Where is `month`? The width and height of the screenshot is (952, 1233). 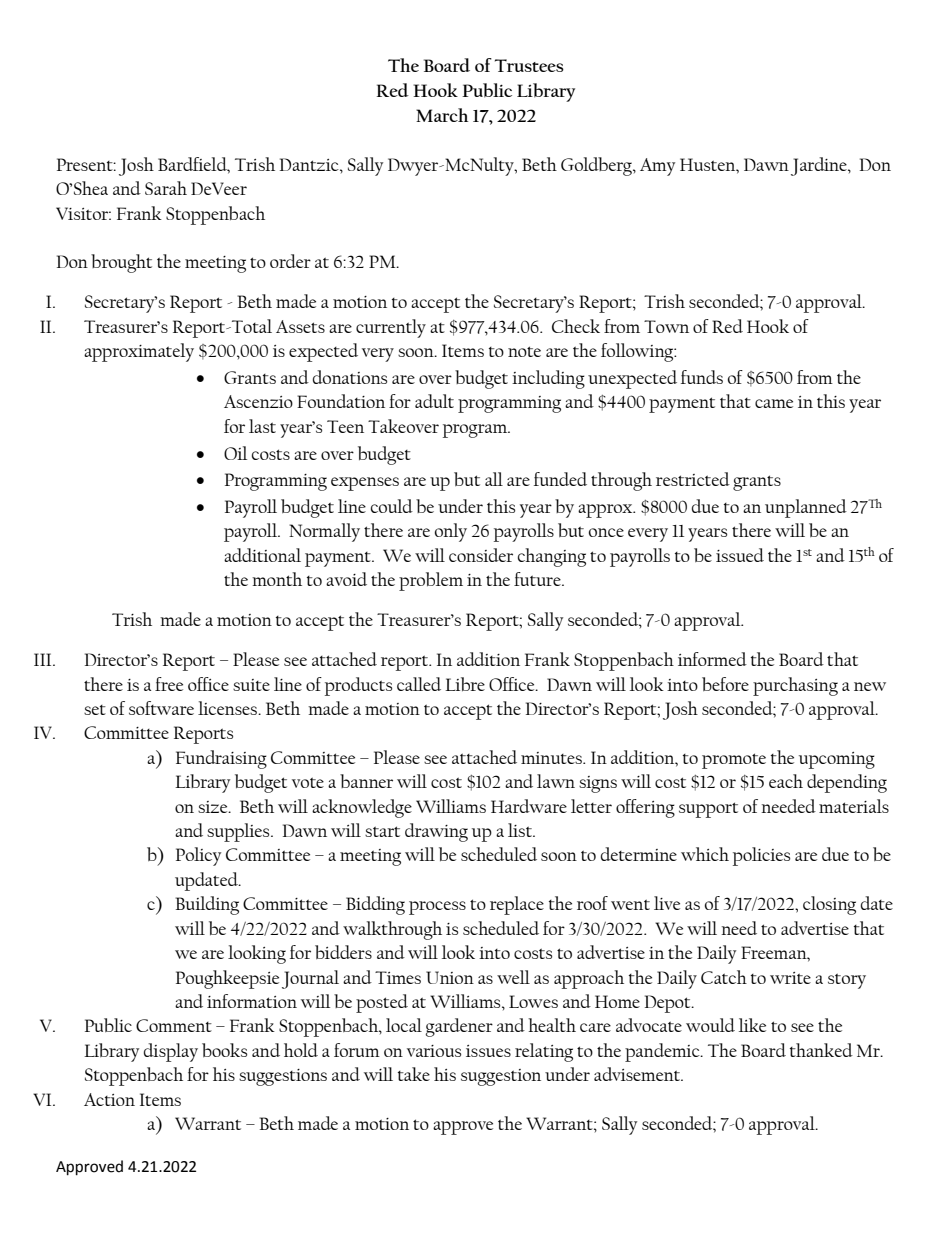 month is located at coordinates (277, 579).
